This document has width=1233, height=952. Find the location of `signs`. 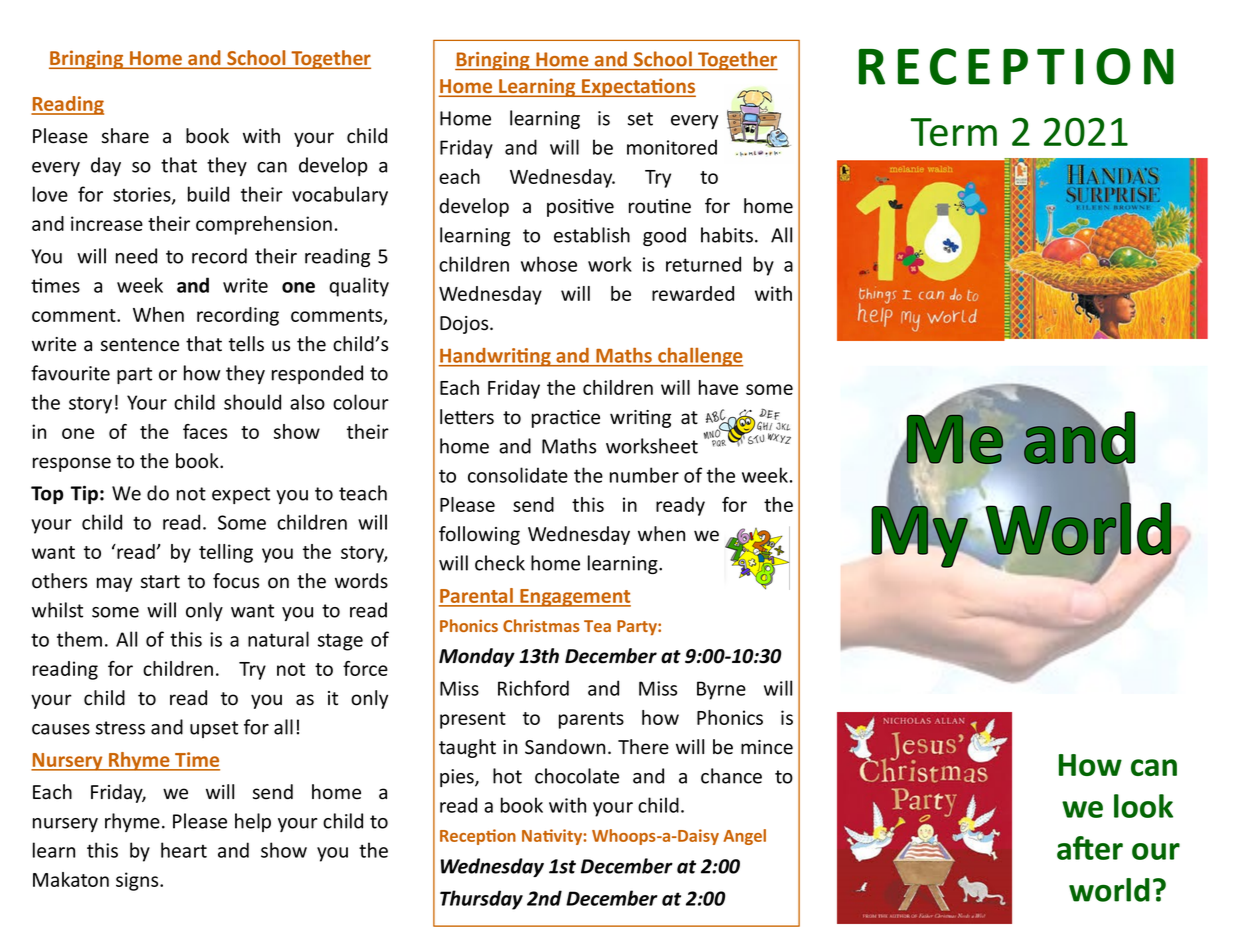

signs is located at coordinates (138, 881).
